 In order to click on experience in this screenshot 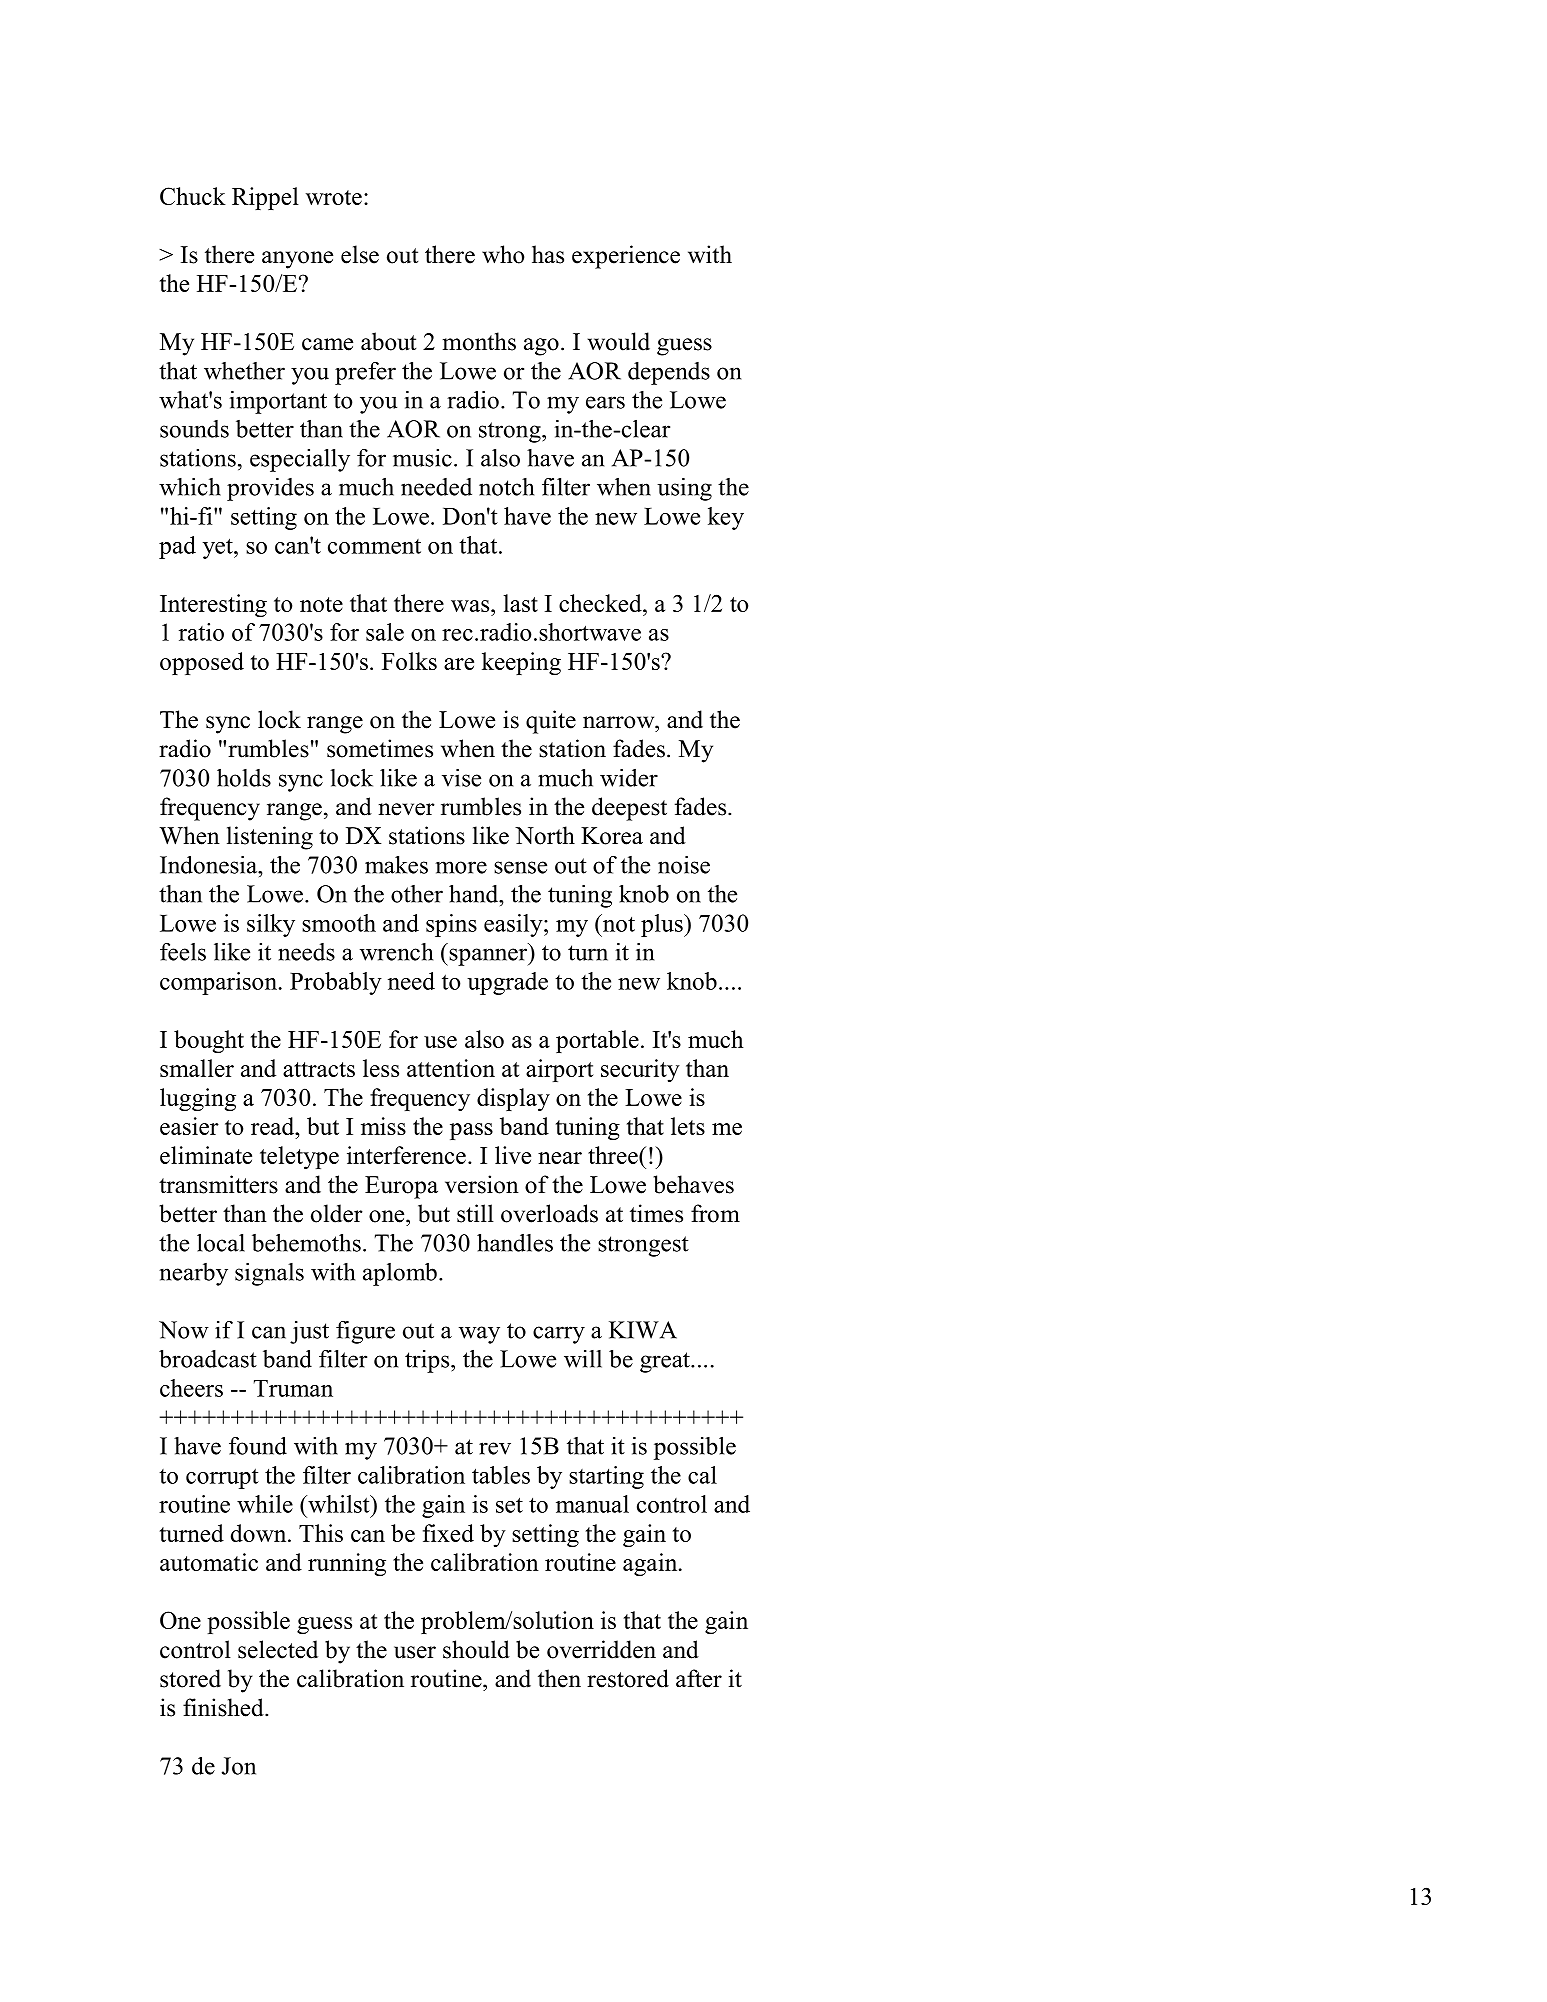, I will do `click(626, 257)`.
